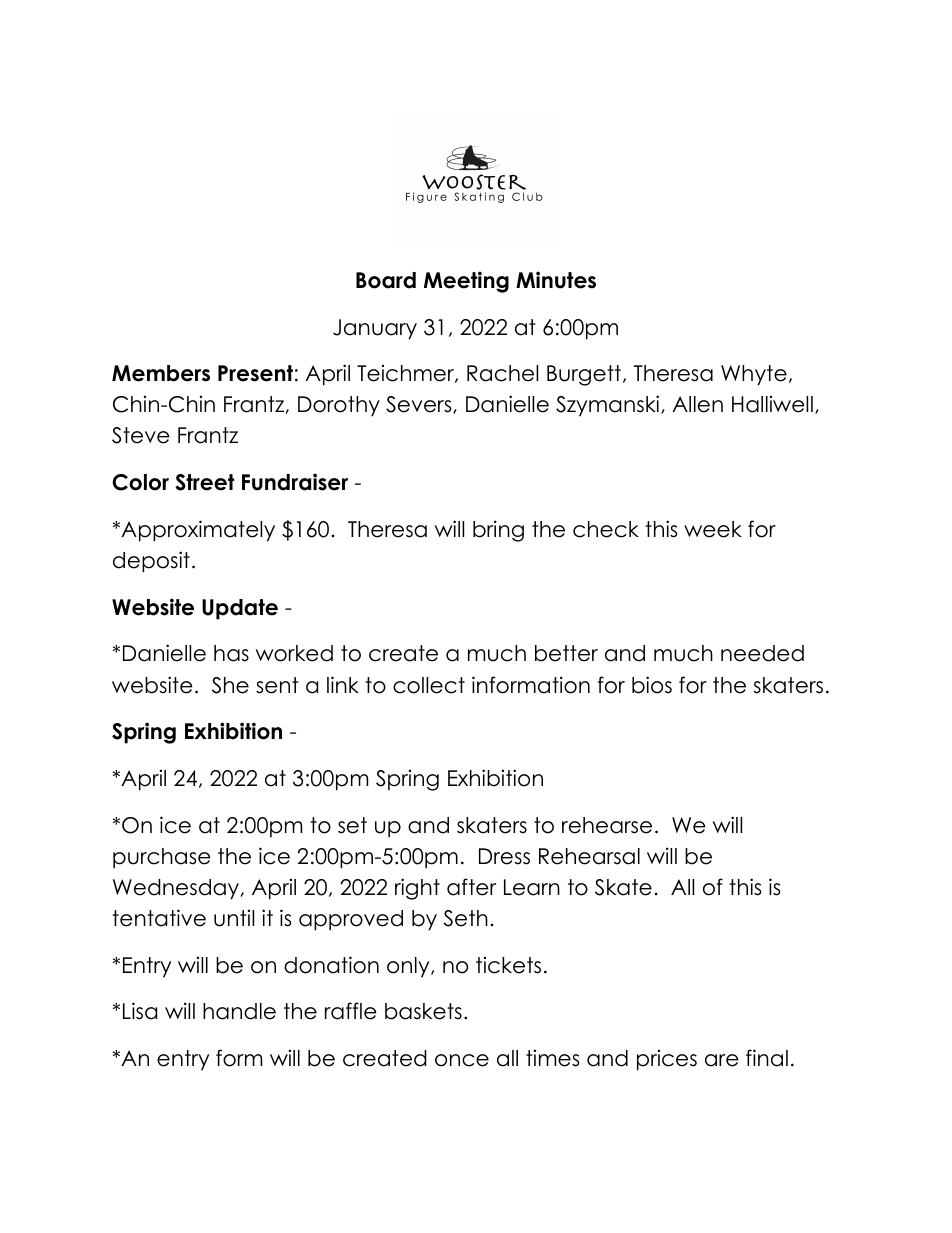 This document has width=952, height=1233. Describe the element at coordinates (240, 609) in the document. I see `Update` at that location.
